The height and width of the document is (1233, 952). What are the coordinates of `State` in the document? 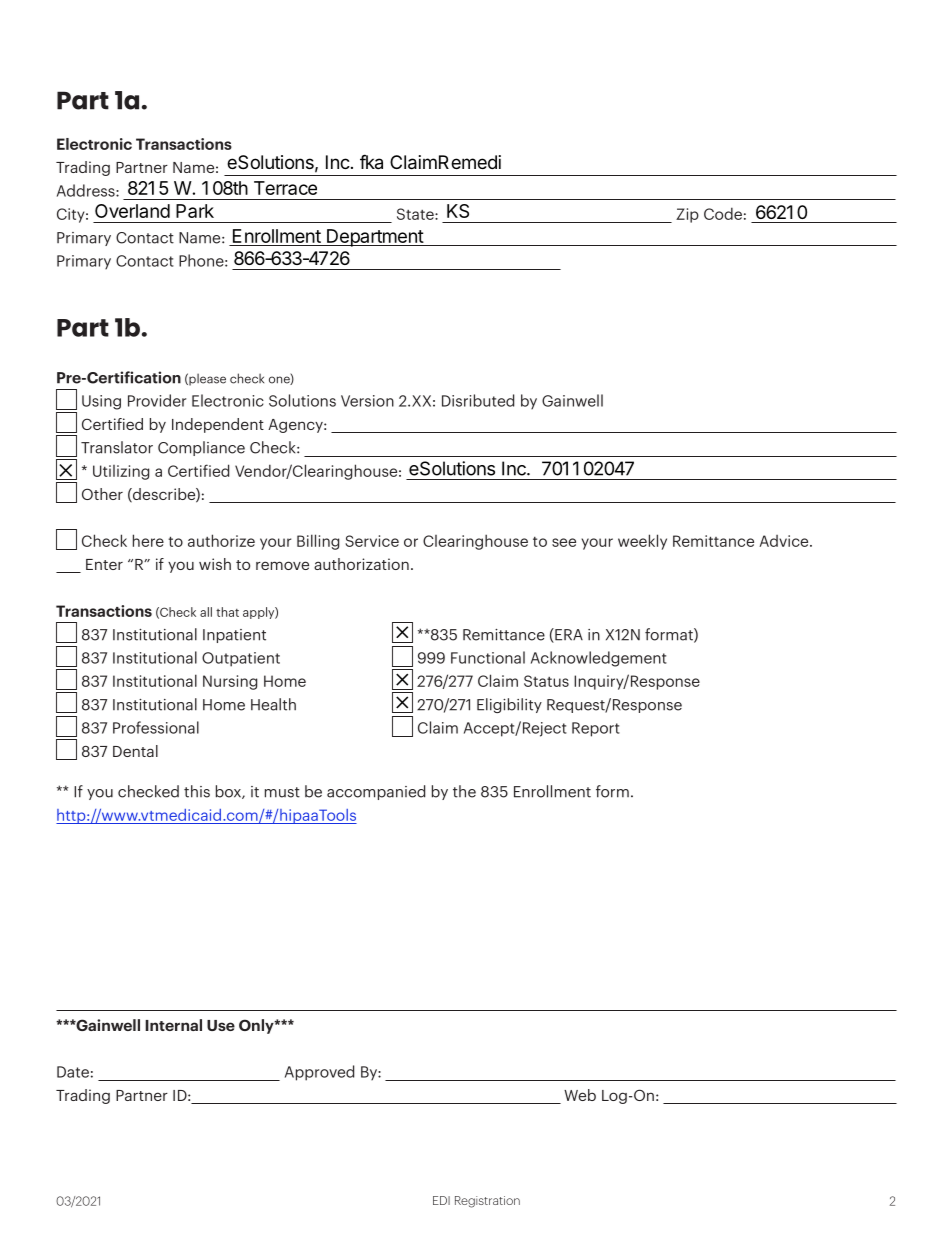 It's located at (416, 214).
